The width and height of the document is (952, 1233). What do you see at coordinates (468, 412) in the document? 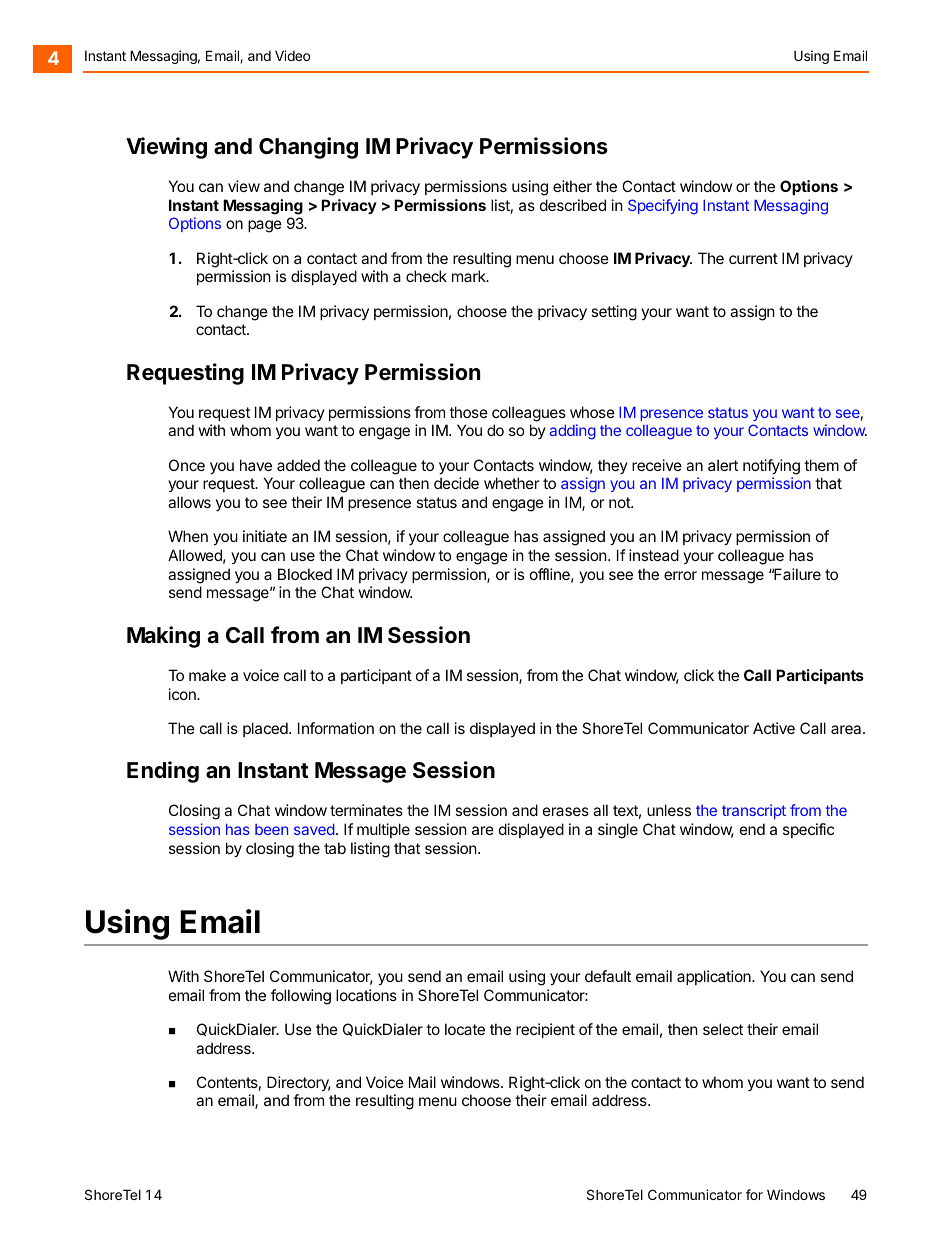
I see `those` at bounding box center [468, 412].
